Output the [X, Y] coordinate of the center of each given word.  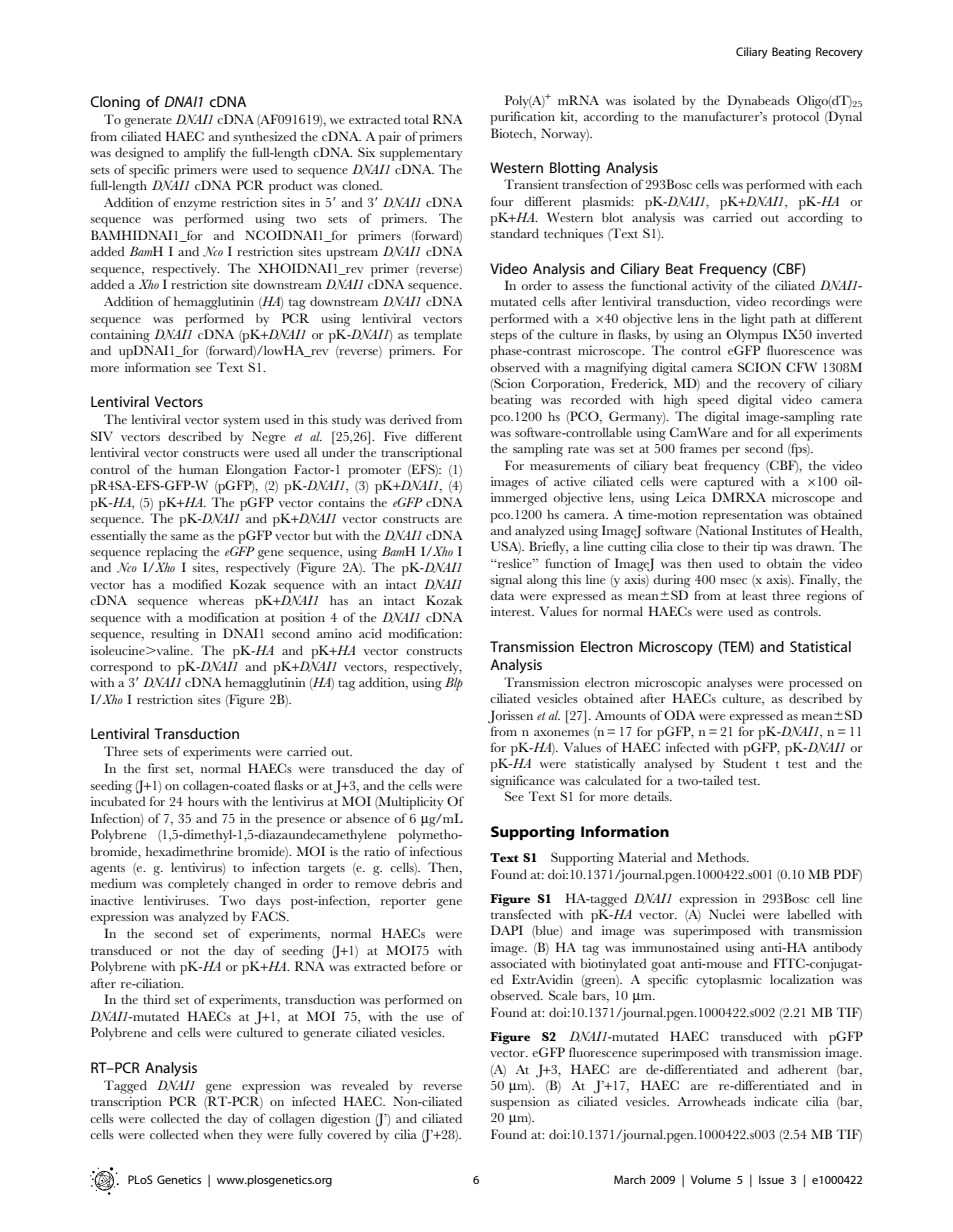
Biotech [513, 134]
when [218, 1134]
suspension [520, 1103]
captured [729, 483]
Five [395, 436]
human [198, 469]
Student [745, 763]
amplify [205, 154]
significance [522, 782]
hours [203, 801]
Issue [771, 1179]
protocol [796, 118]
